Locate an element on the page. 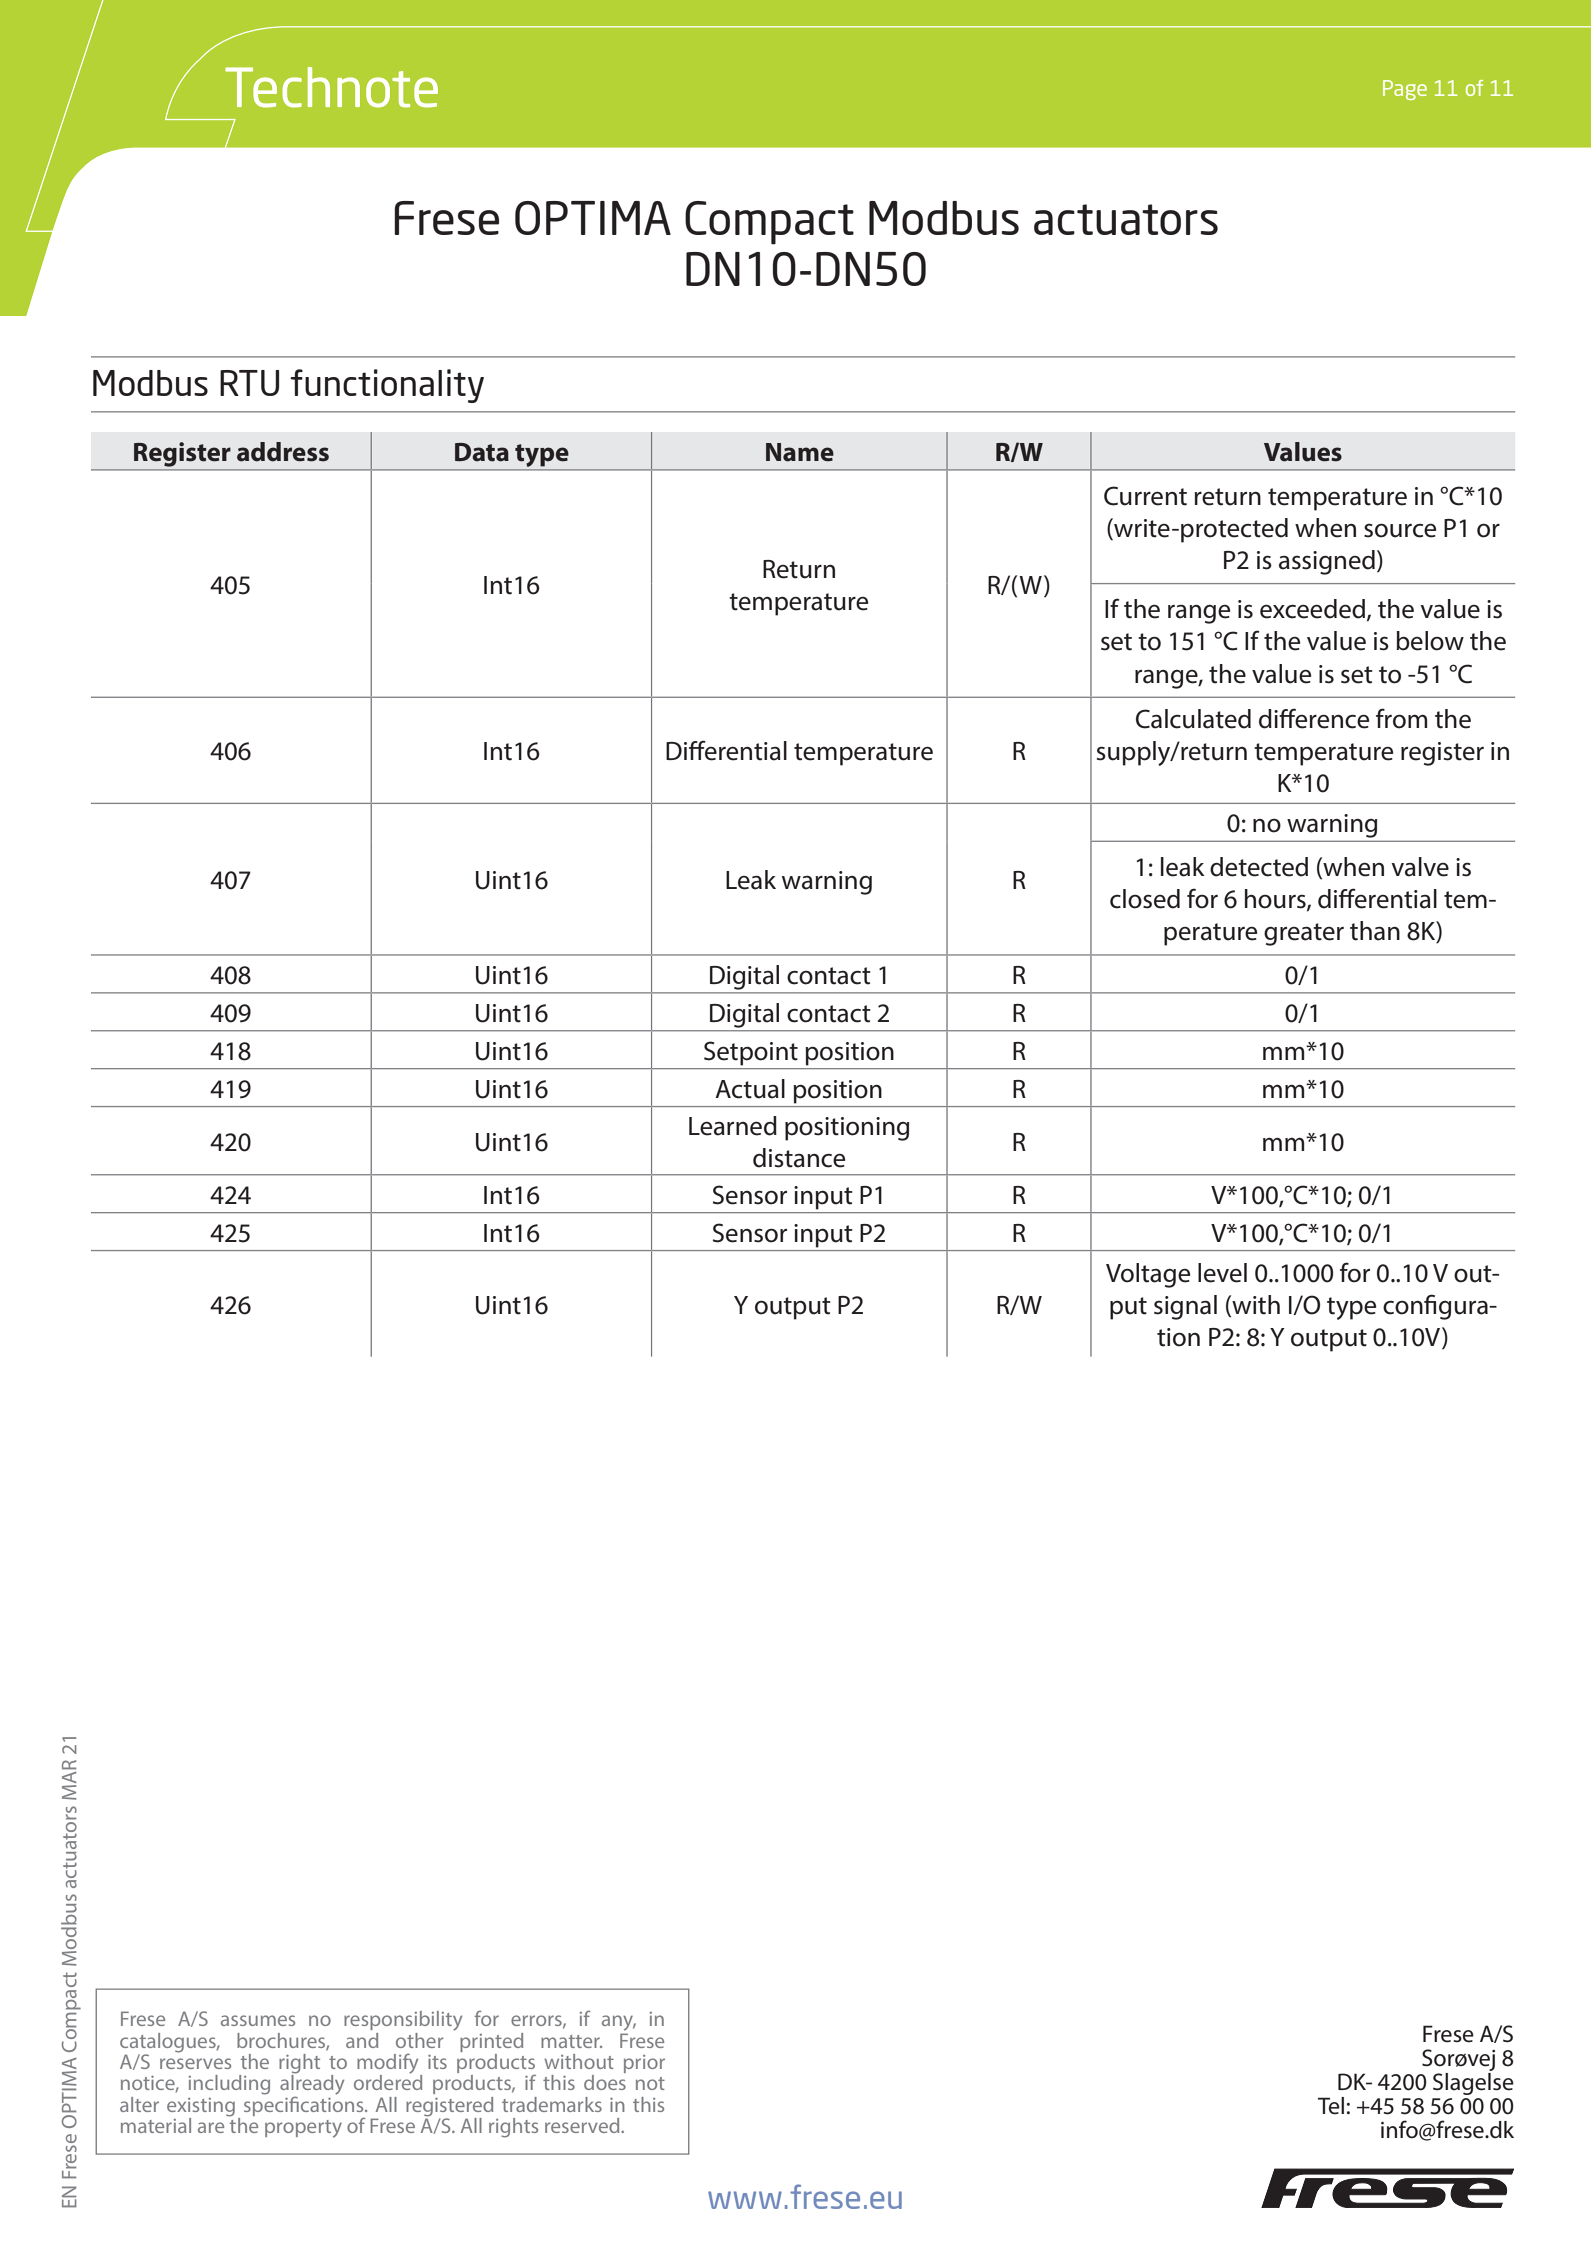 Image resolution: width=1591 pixels, height=2251 pixels. prior is located at coordinates (644, 2064).
